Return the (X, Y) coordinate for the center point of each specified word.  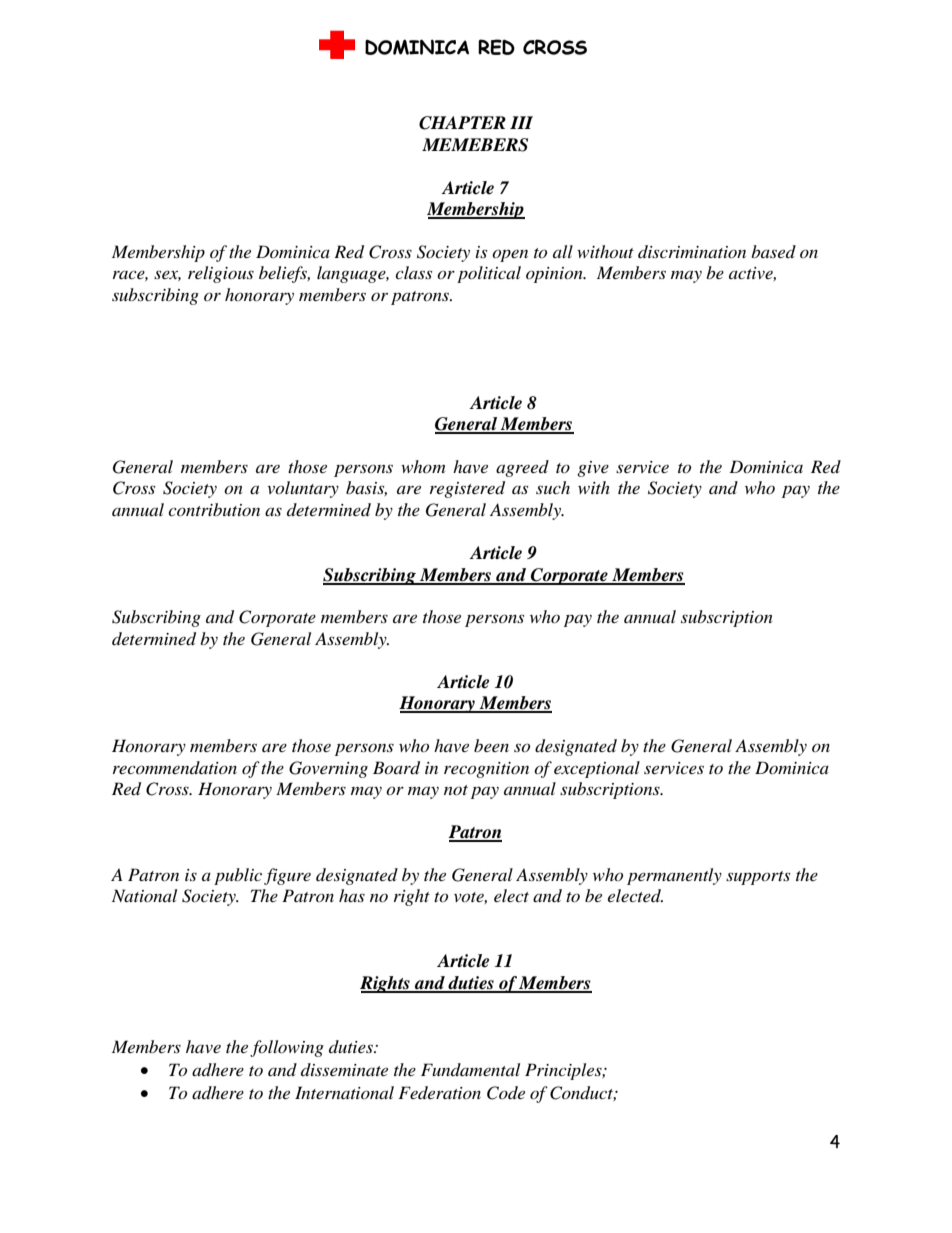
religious (221, 274)
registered (467, 489)
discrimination (692, 251)
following (287, 1048)
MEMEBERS (475, 145)
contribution (214, 509)
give (593, 469)
